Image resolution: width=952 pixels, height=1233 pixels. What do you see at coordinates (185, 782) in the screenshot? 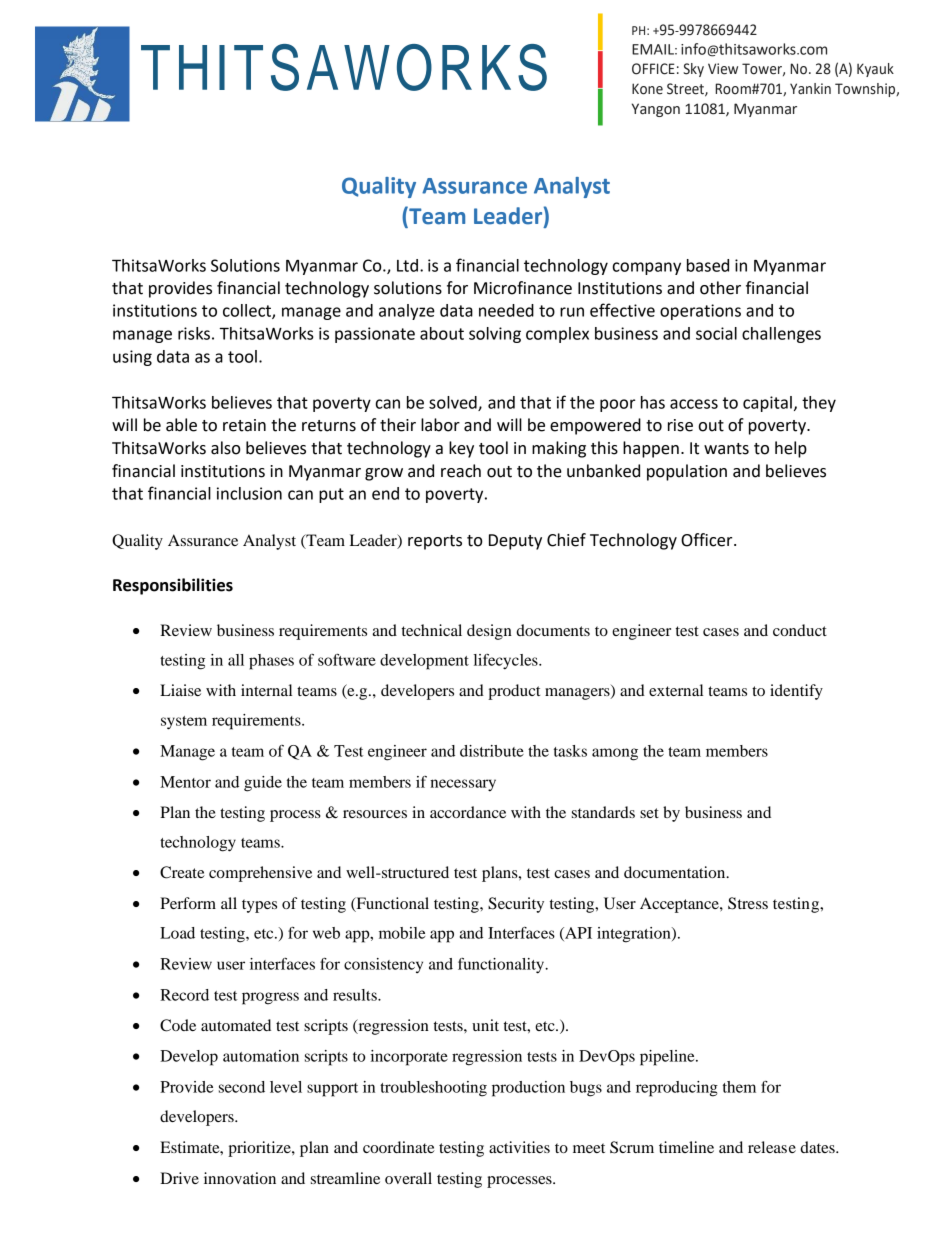
I see `Mentor` at bounding box center [185, 782].
